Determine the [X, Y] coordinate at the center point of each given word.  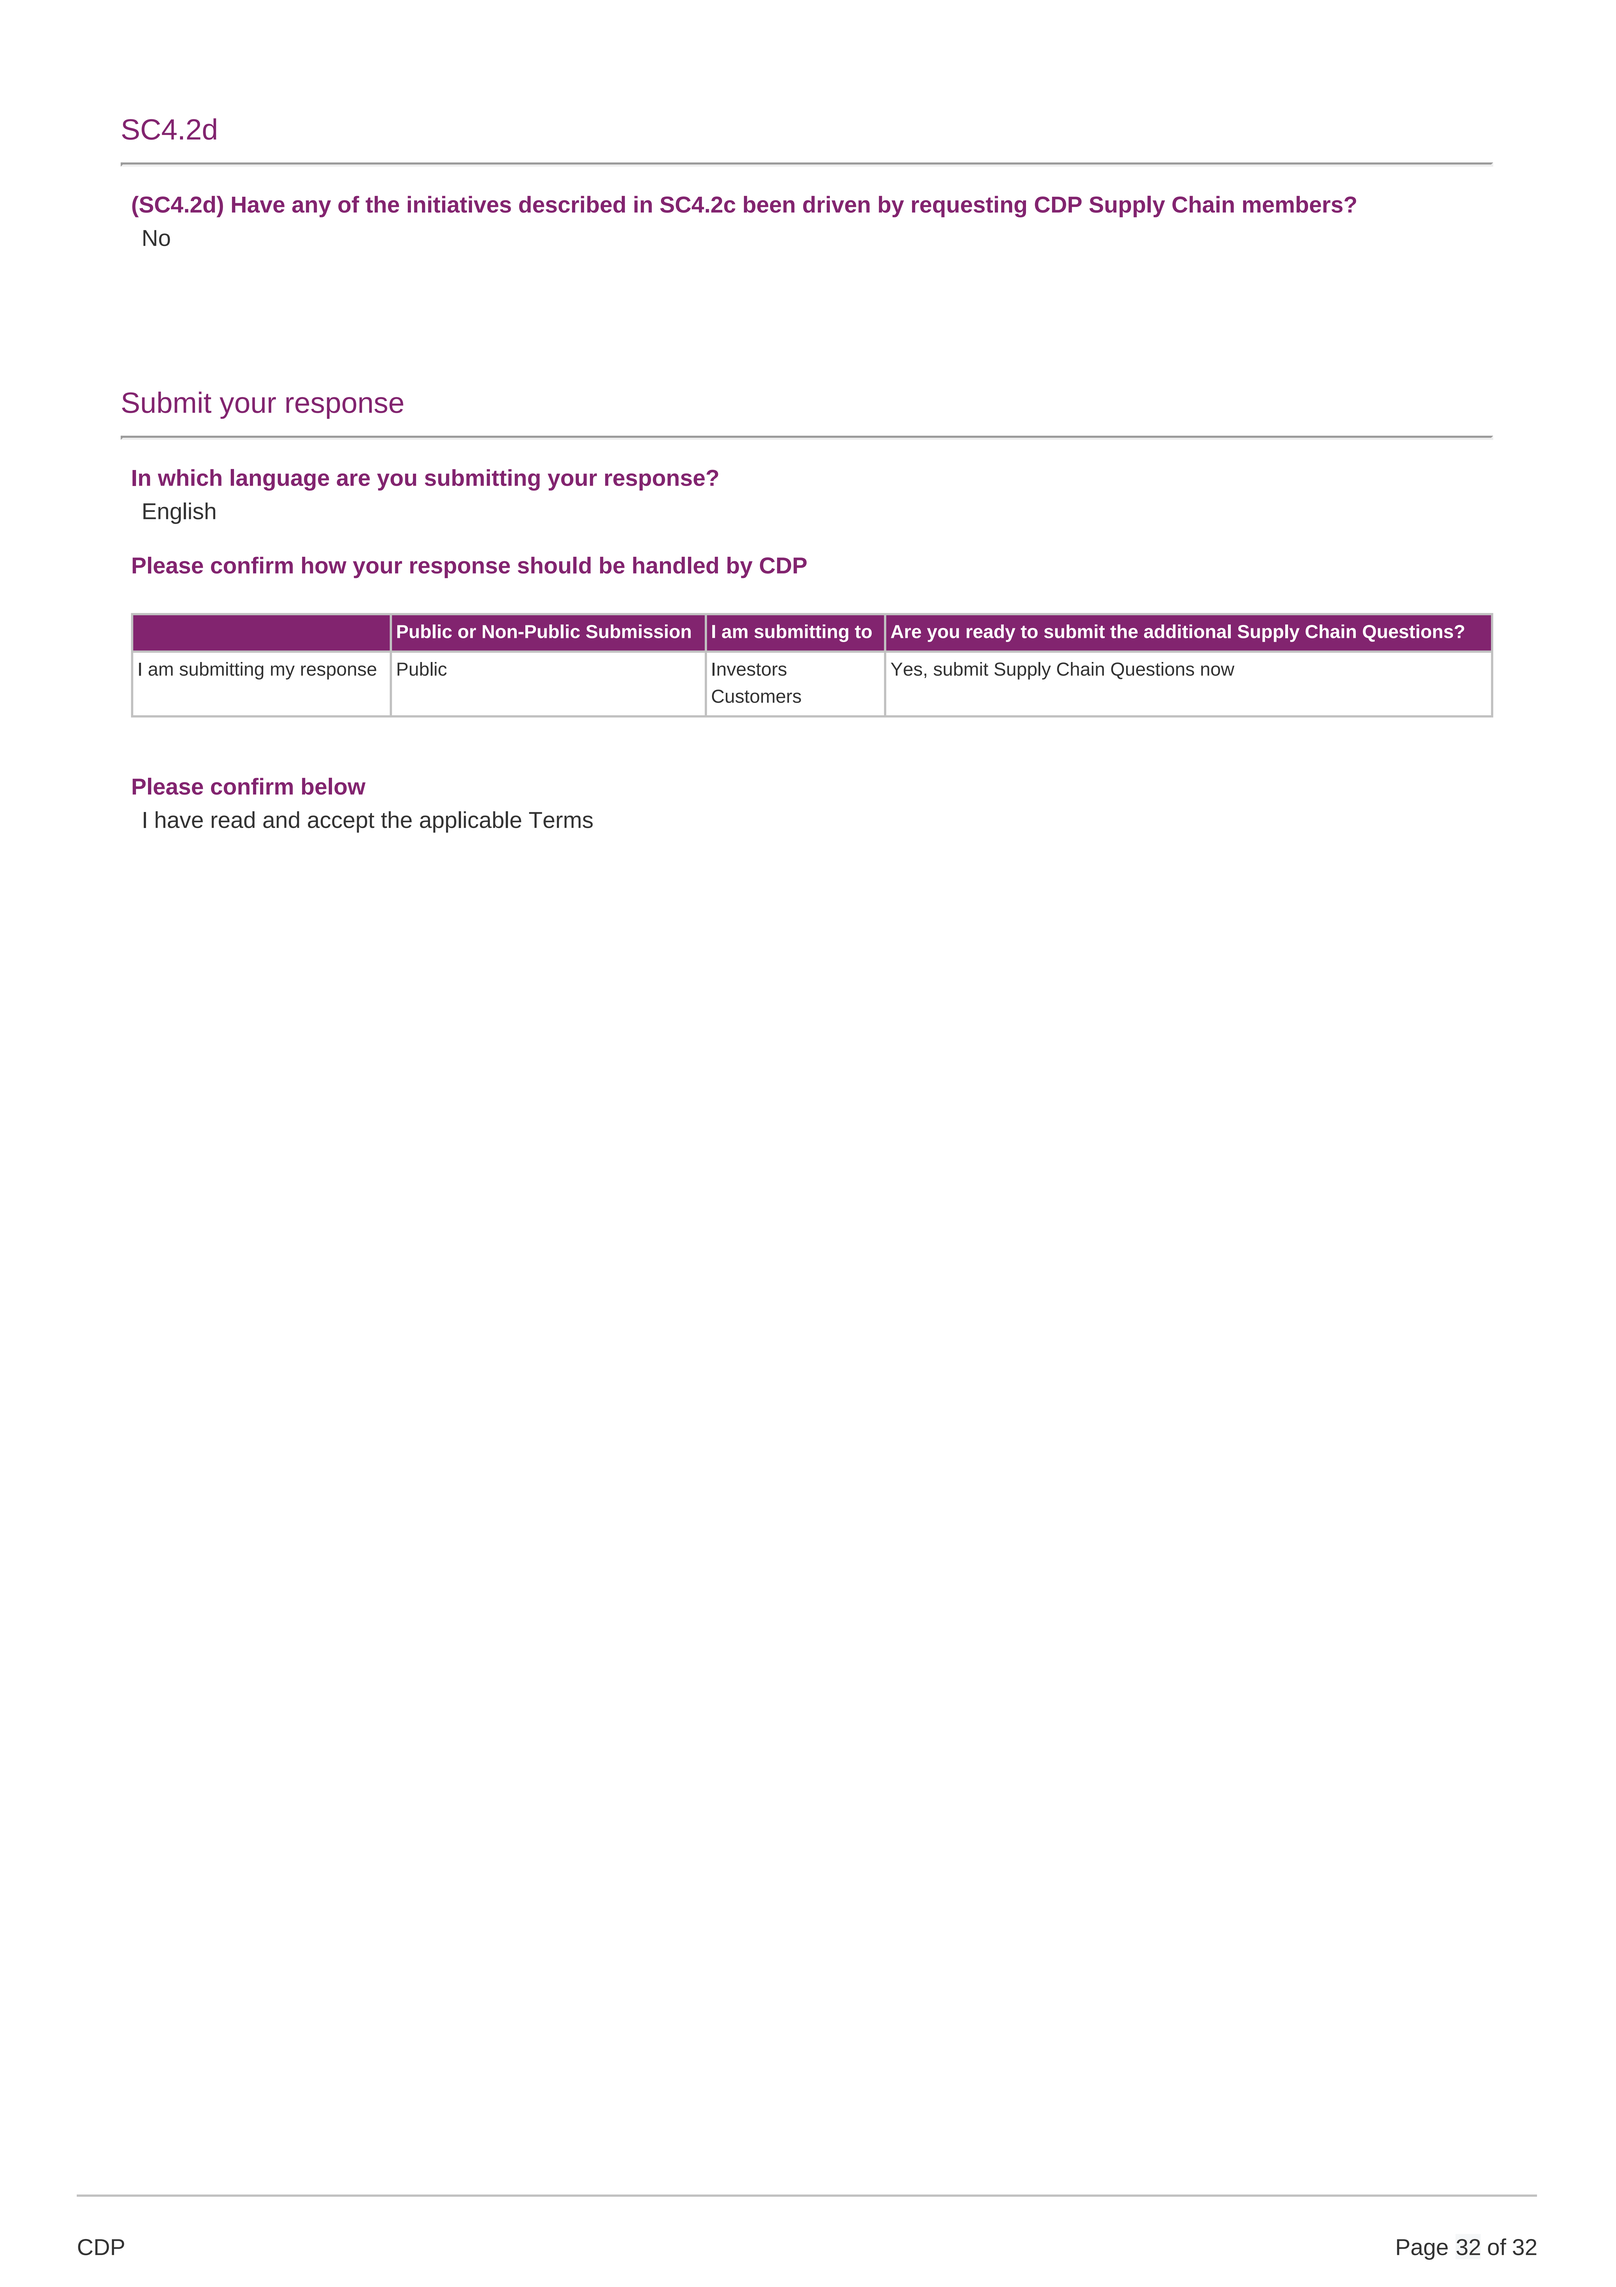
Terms [561, 820]
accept [341, 823]
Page [1422, 2249]
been [769, 204]
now [1217, 670]
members [1294, 204]
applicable [470, 822]
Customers [756, 696]
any [311, 208]
